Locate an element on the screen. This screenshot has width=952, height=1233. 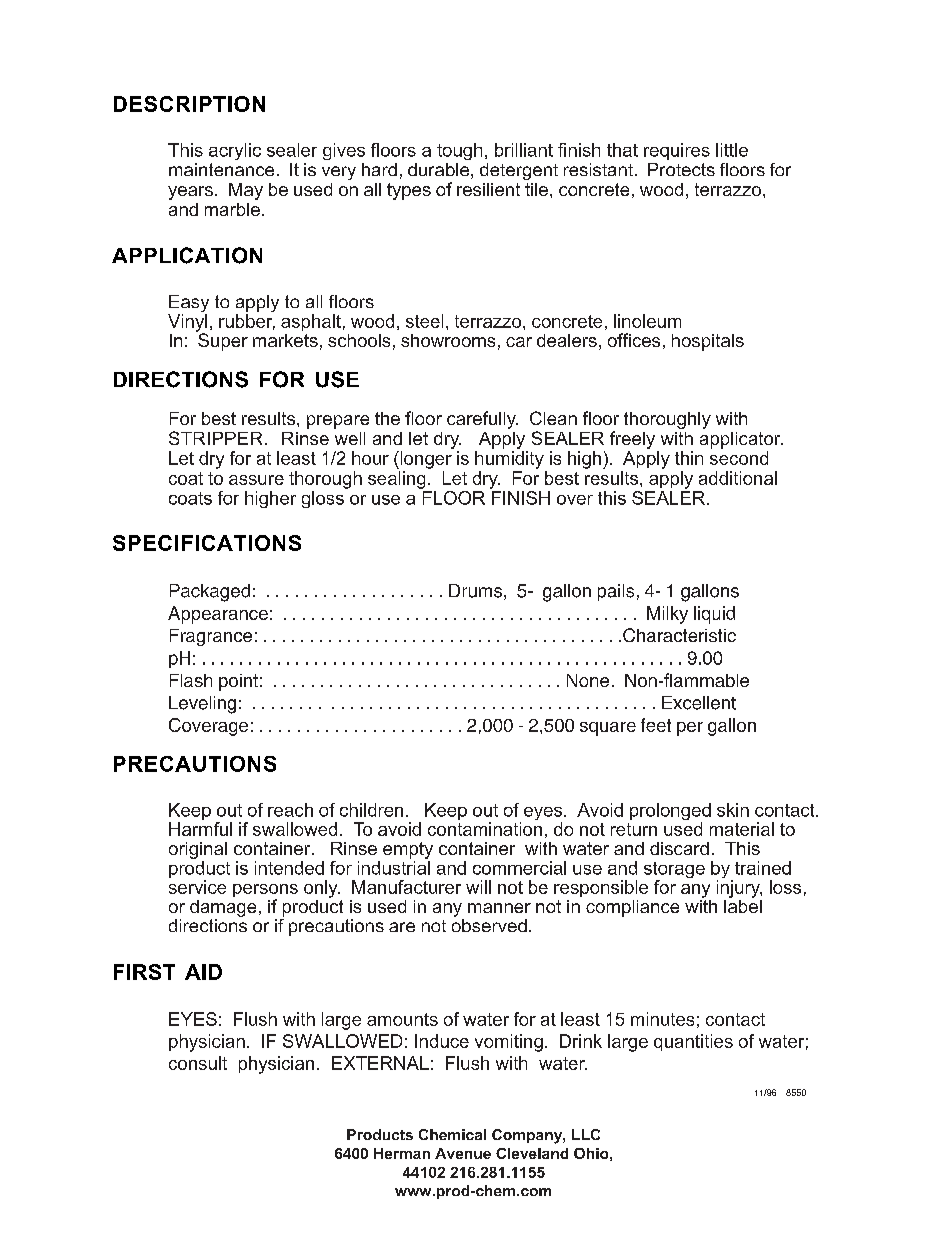
Leveling is located at coordinates (202, 705).
